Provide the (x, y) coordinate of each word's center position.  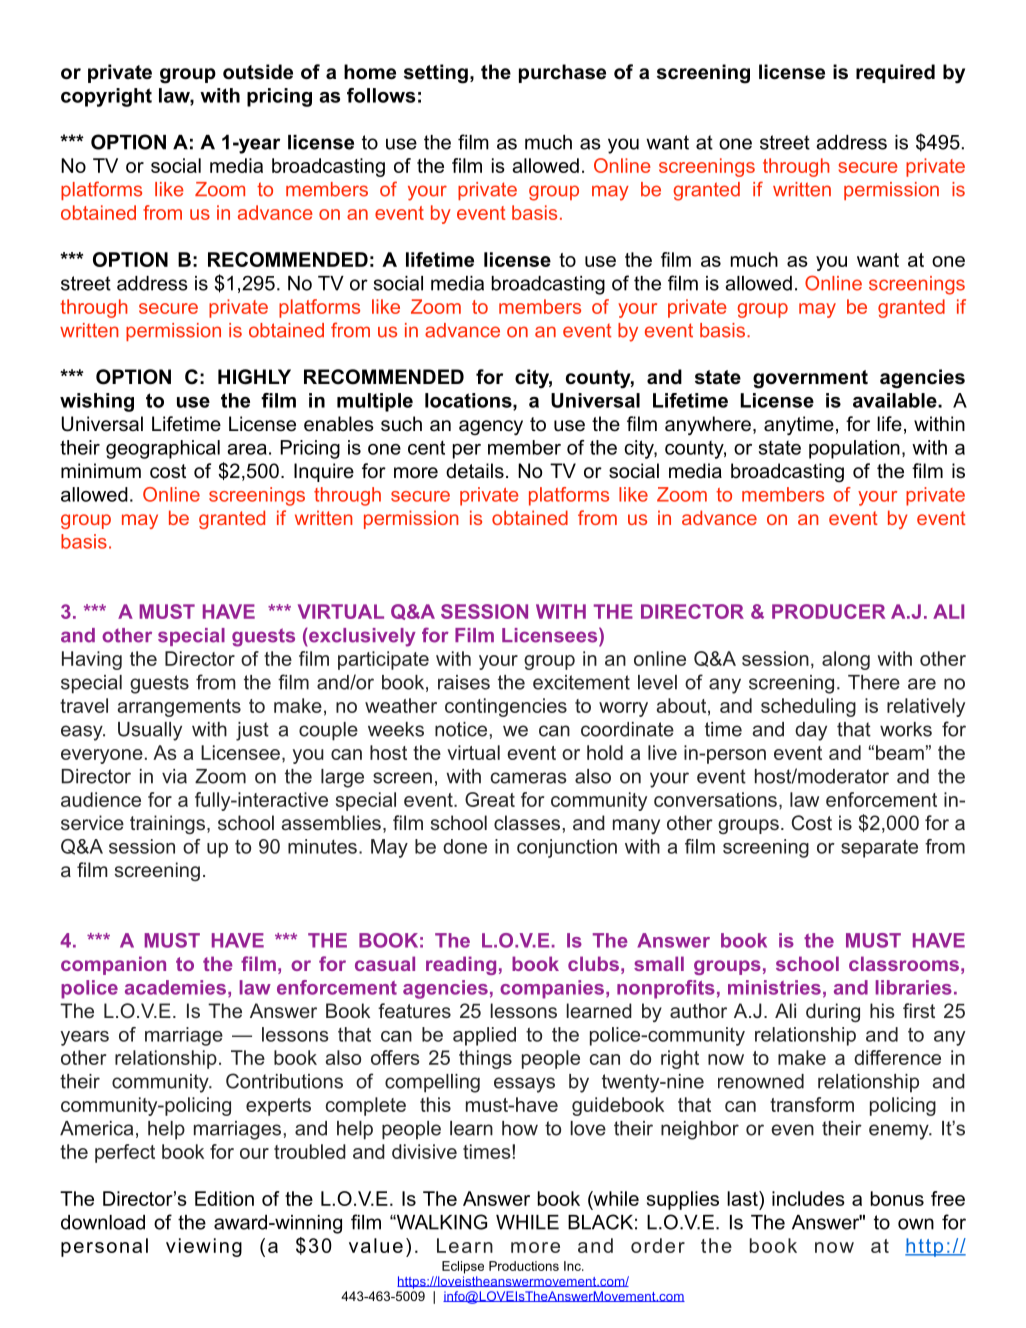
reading (461, 965)
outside (258, 72)
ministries (774, 987)
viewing (204, 1247)
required (895, 73)
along (846, 660)
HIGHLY (254, 377)
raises (464, 682)
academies (175, 987)
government (810, 379)
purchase (562, 73)
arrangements (179, 708)
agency (491, 427)
